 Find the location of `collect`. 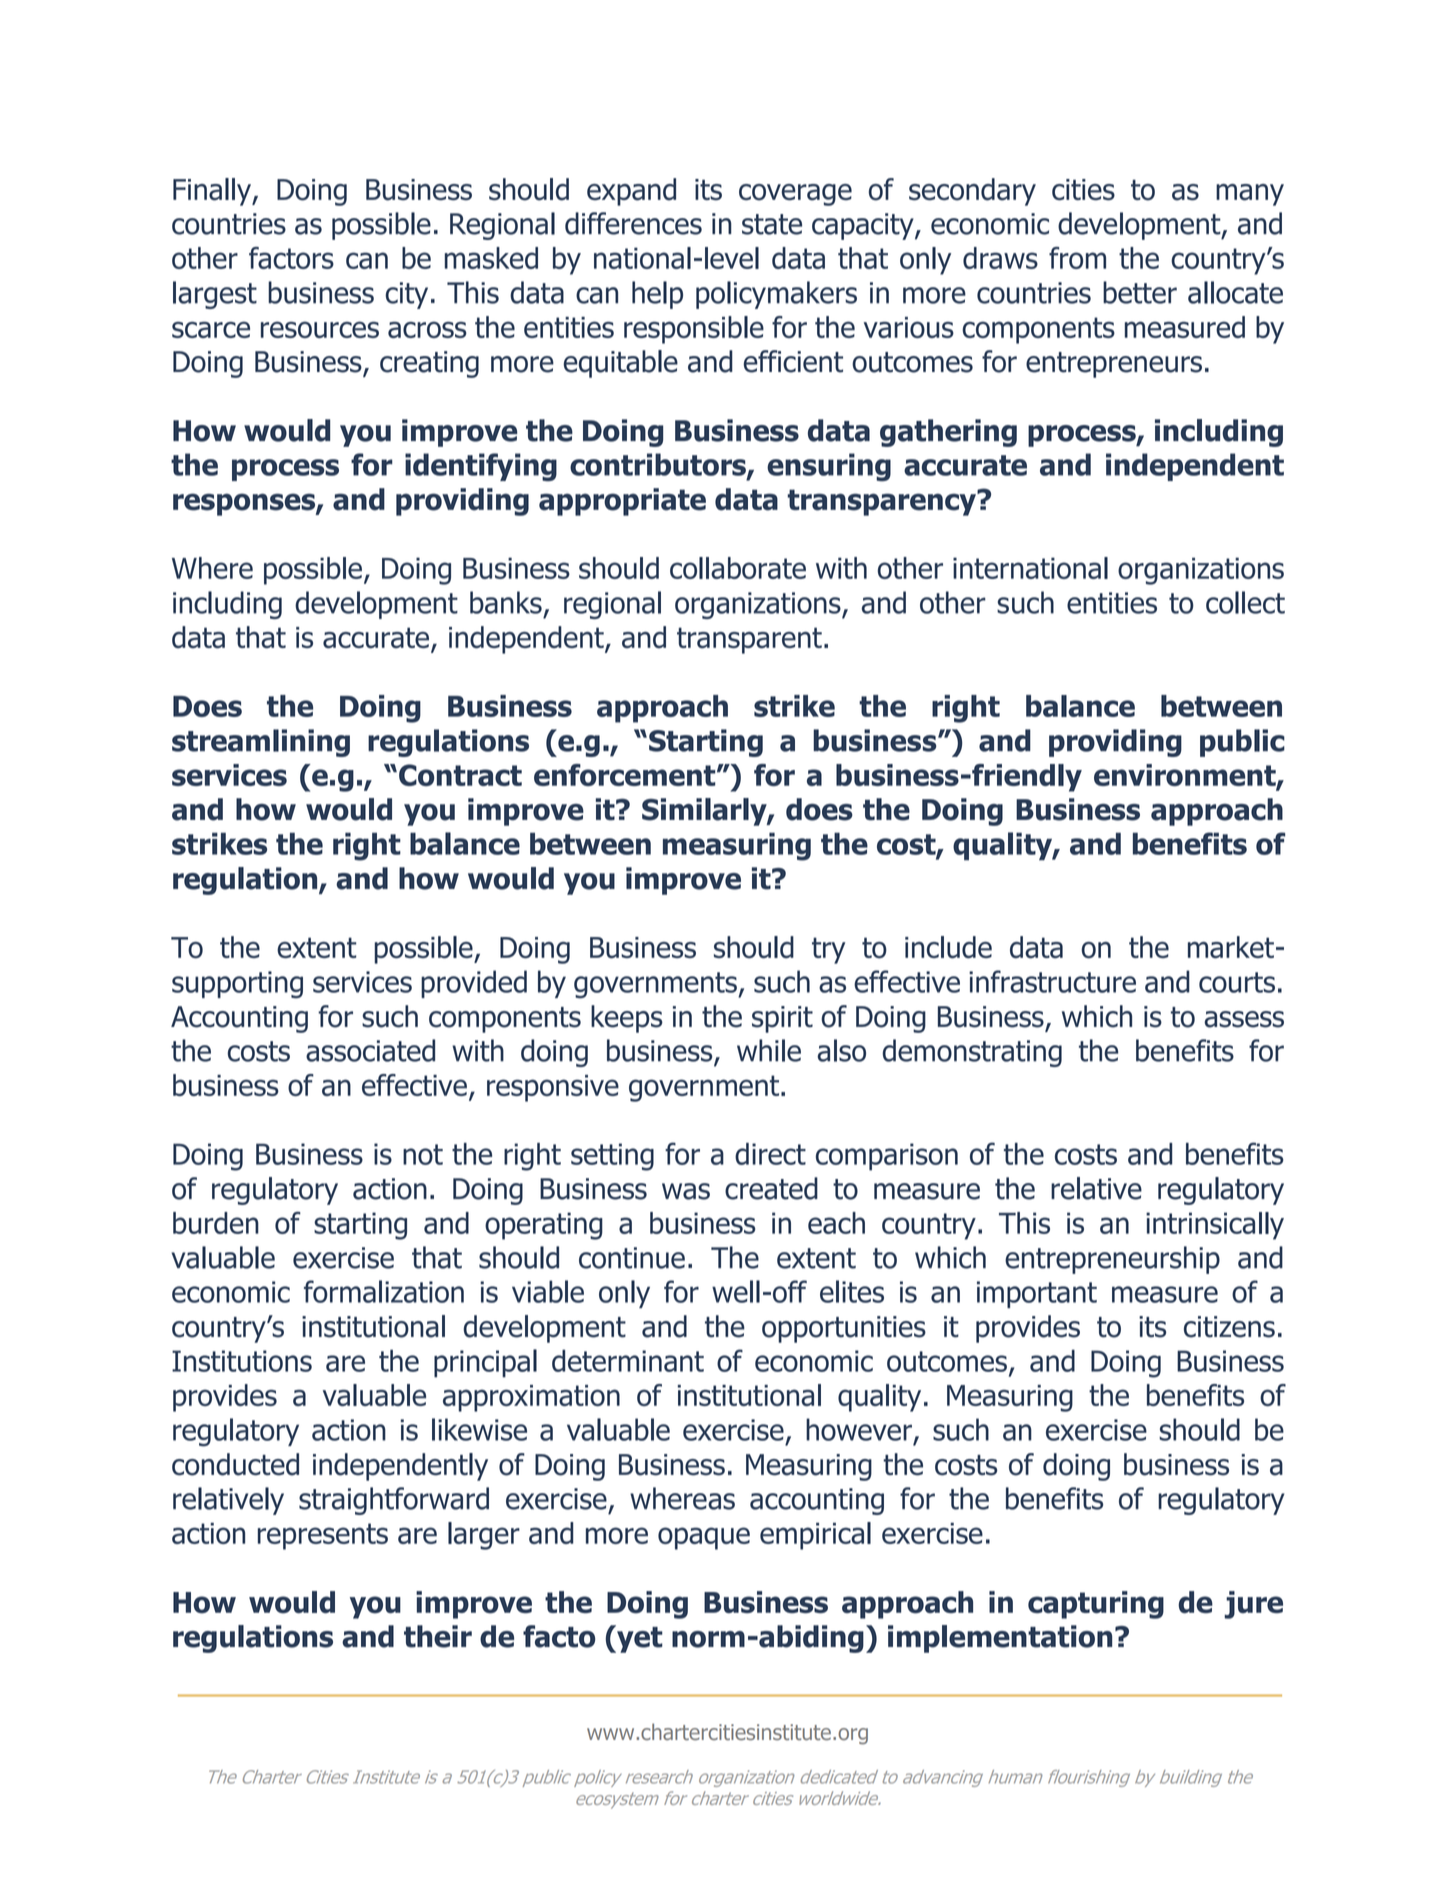

collect is located at coordinates (1245, 602).
